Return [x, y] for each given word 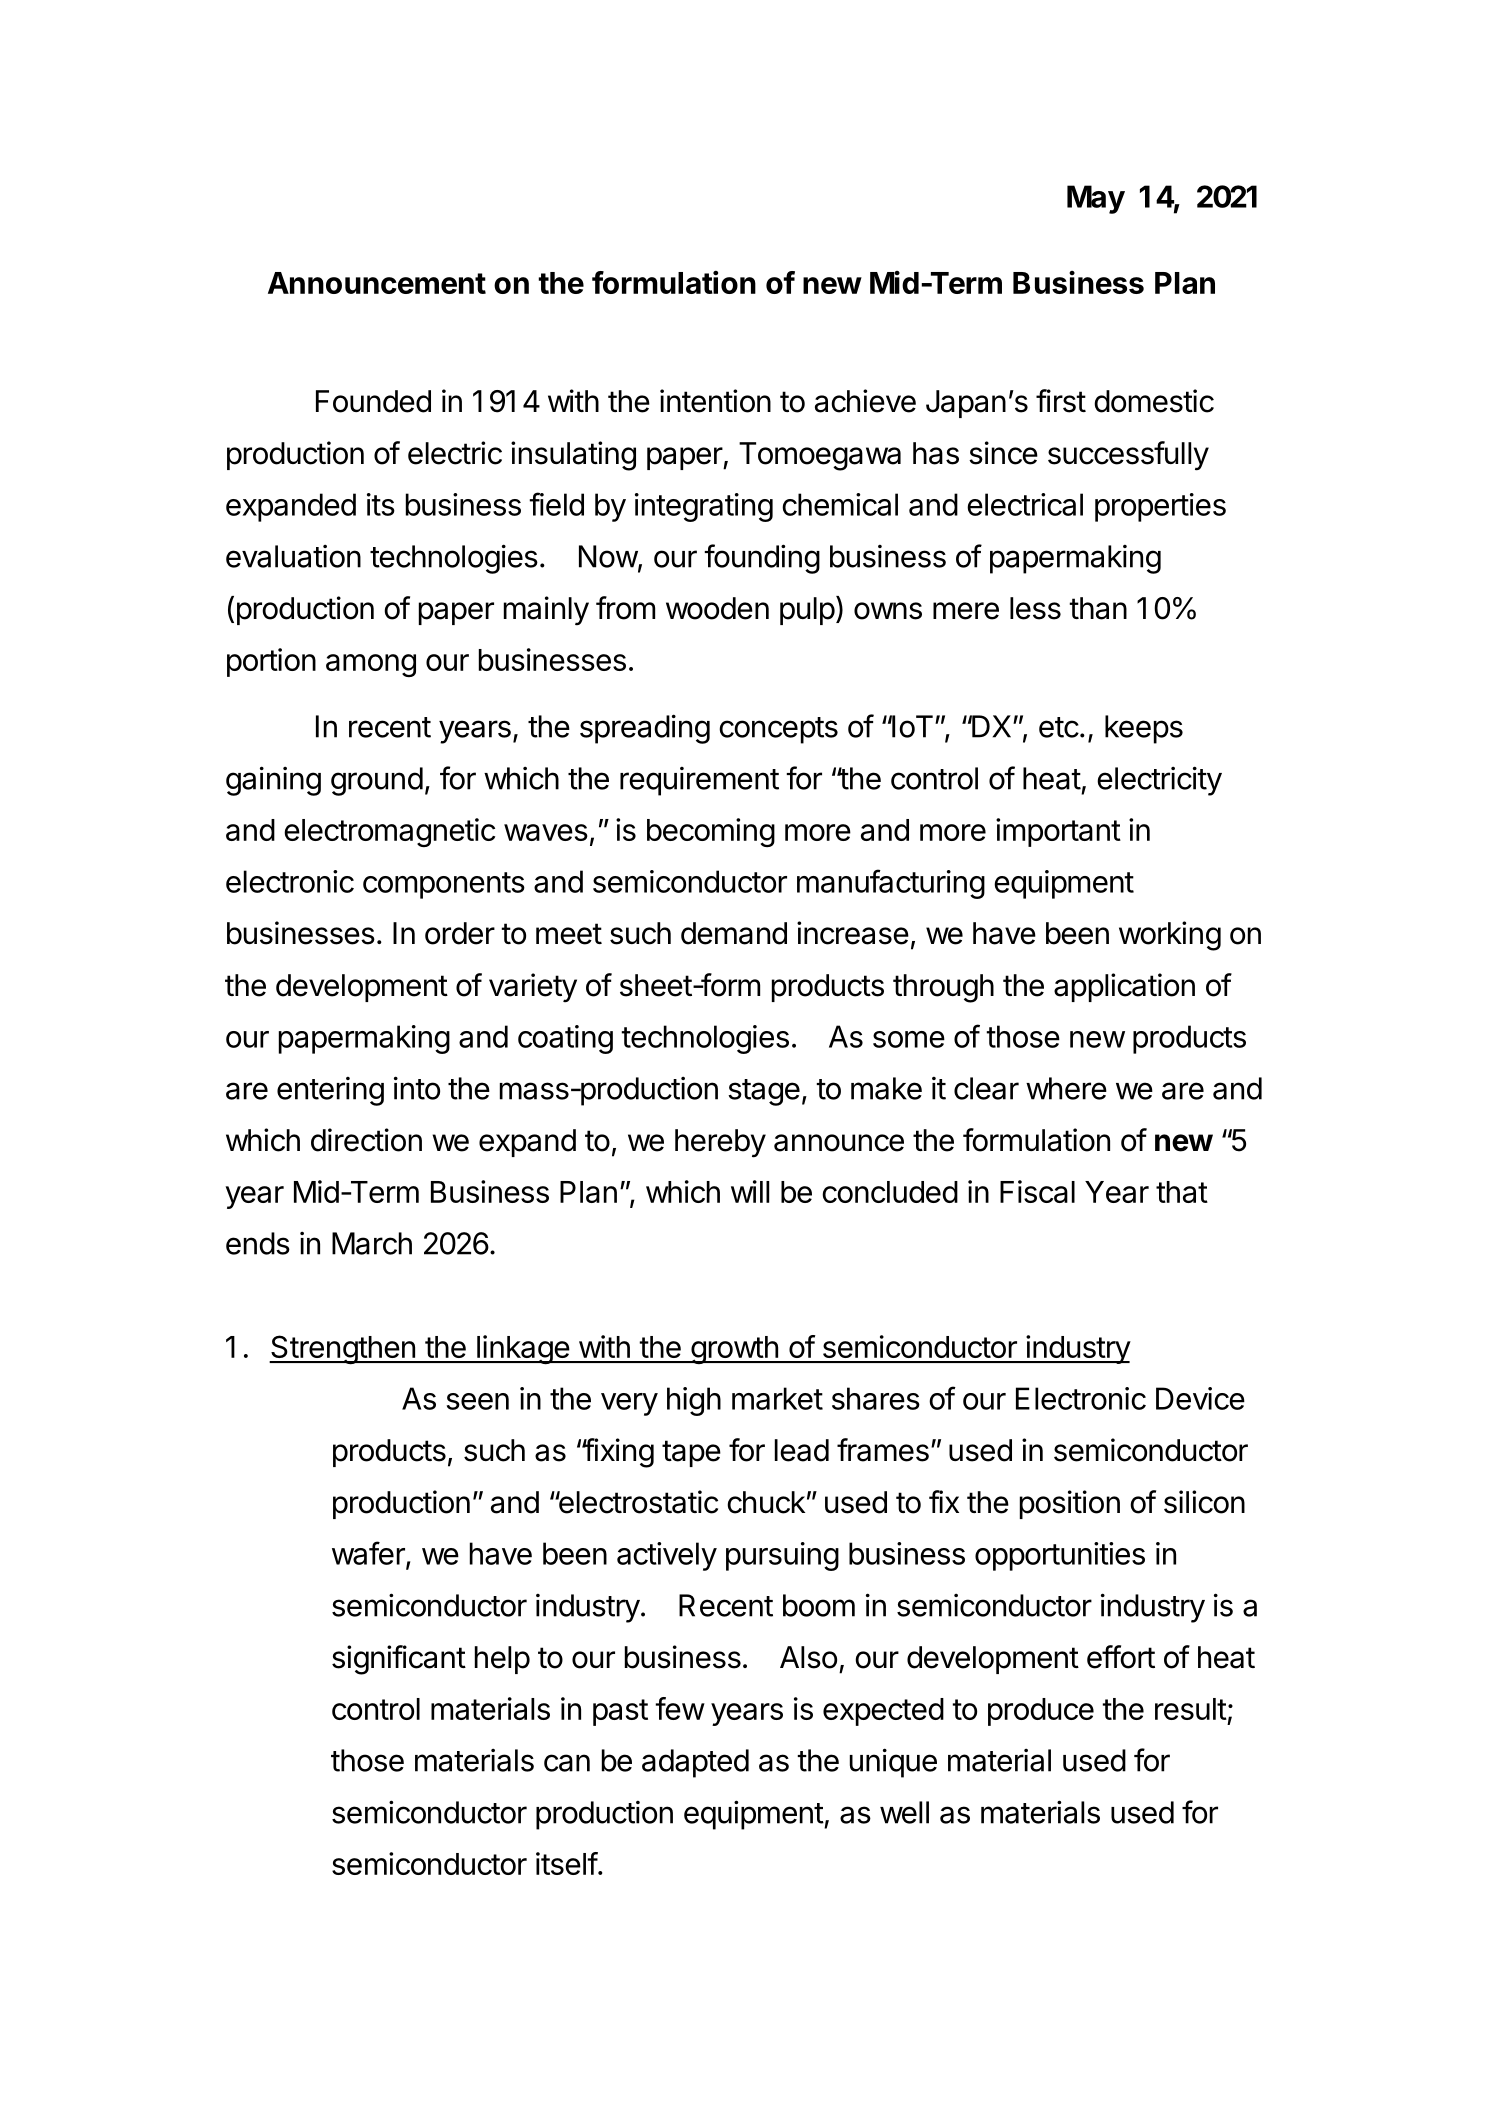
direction [366, 1140]
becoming [711, 832]
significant [399, 1660]
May [1096, 199]
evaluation [293, 556]
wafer [369, 1554]
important [1058, 832]
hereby [720, 1143]
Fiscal [1037, 1191]
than [1098, 608]
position [1070, 1504]
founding [762, 559]
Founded [373, 401]
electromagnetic [389, 832]
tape [691, 1453]
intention [715, 401]
